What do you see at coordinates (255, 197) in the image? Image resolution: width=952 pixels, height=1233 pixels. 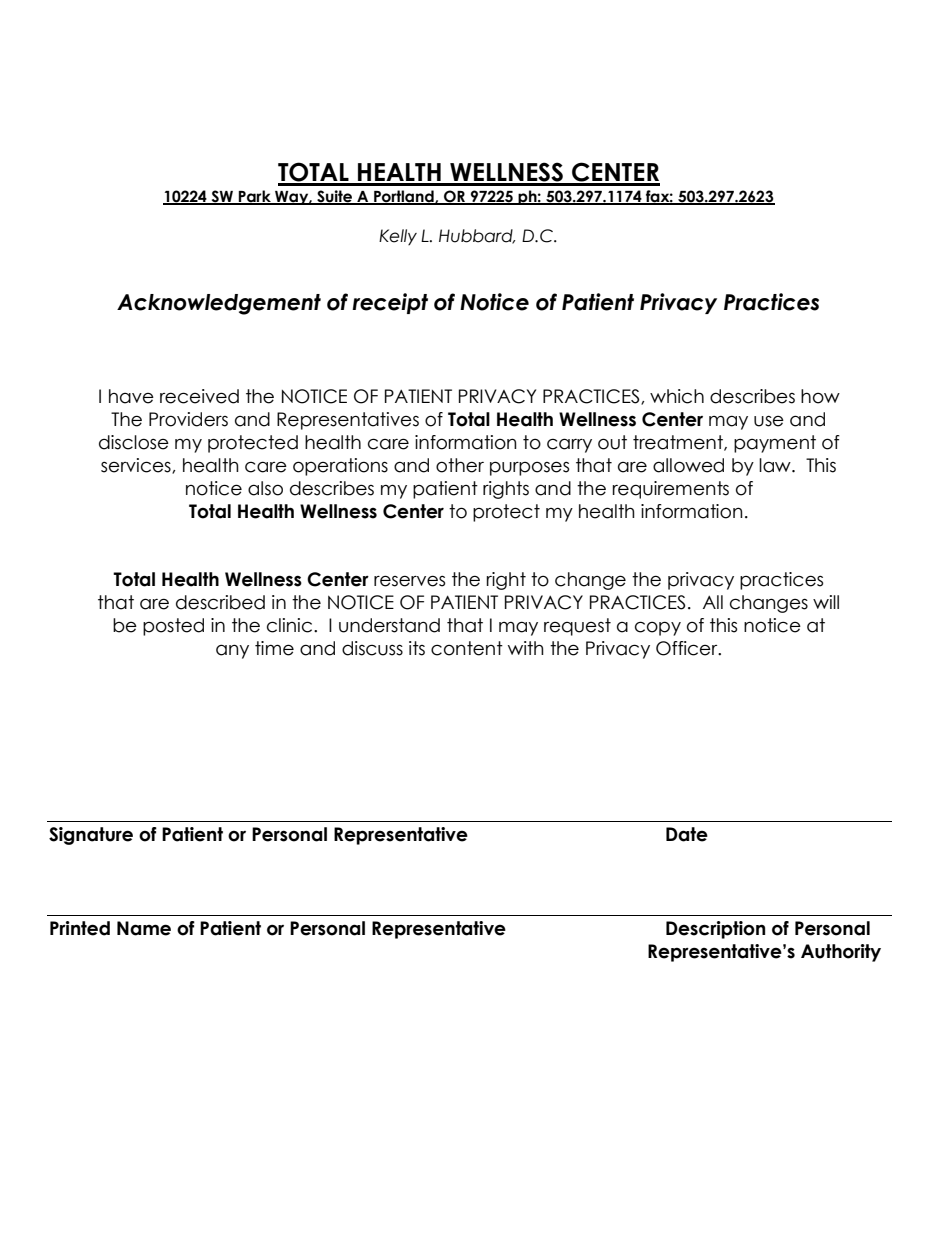 I see `Park` at bounding box center [255, 197].
